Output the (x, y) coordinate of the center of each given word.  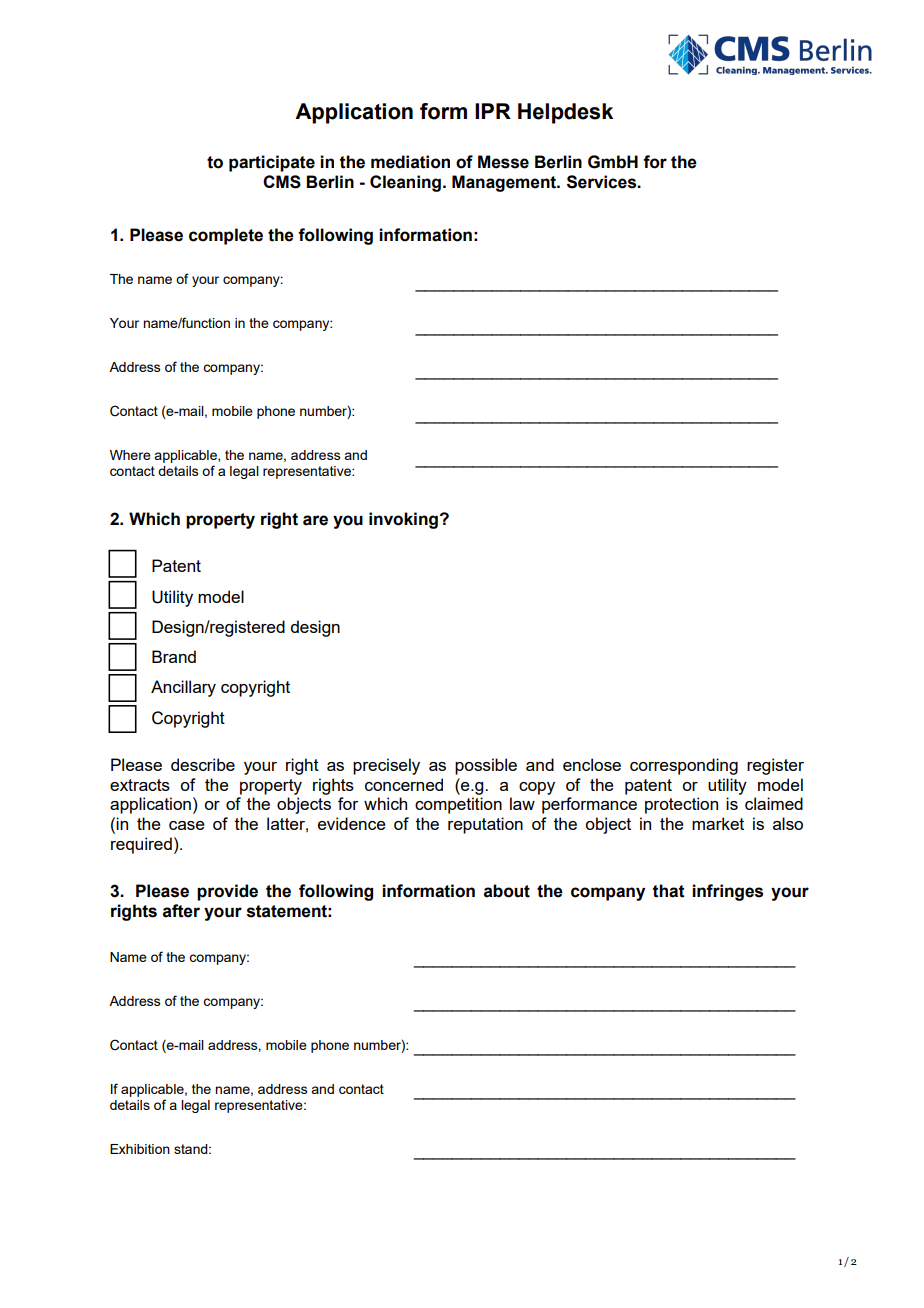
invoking (403, 520)
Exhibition (140, 1149)
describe (203, 764)
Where (130, 455)
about (507, 891)
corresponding (684, 766)
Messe (503, 162)
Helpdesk (565, 113)
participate (272, 163)
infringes (727, 892)
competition (458, 805)
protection (681, 805)
